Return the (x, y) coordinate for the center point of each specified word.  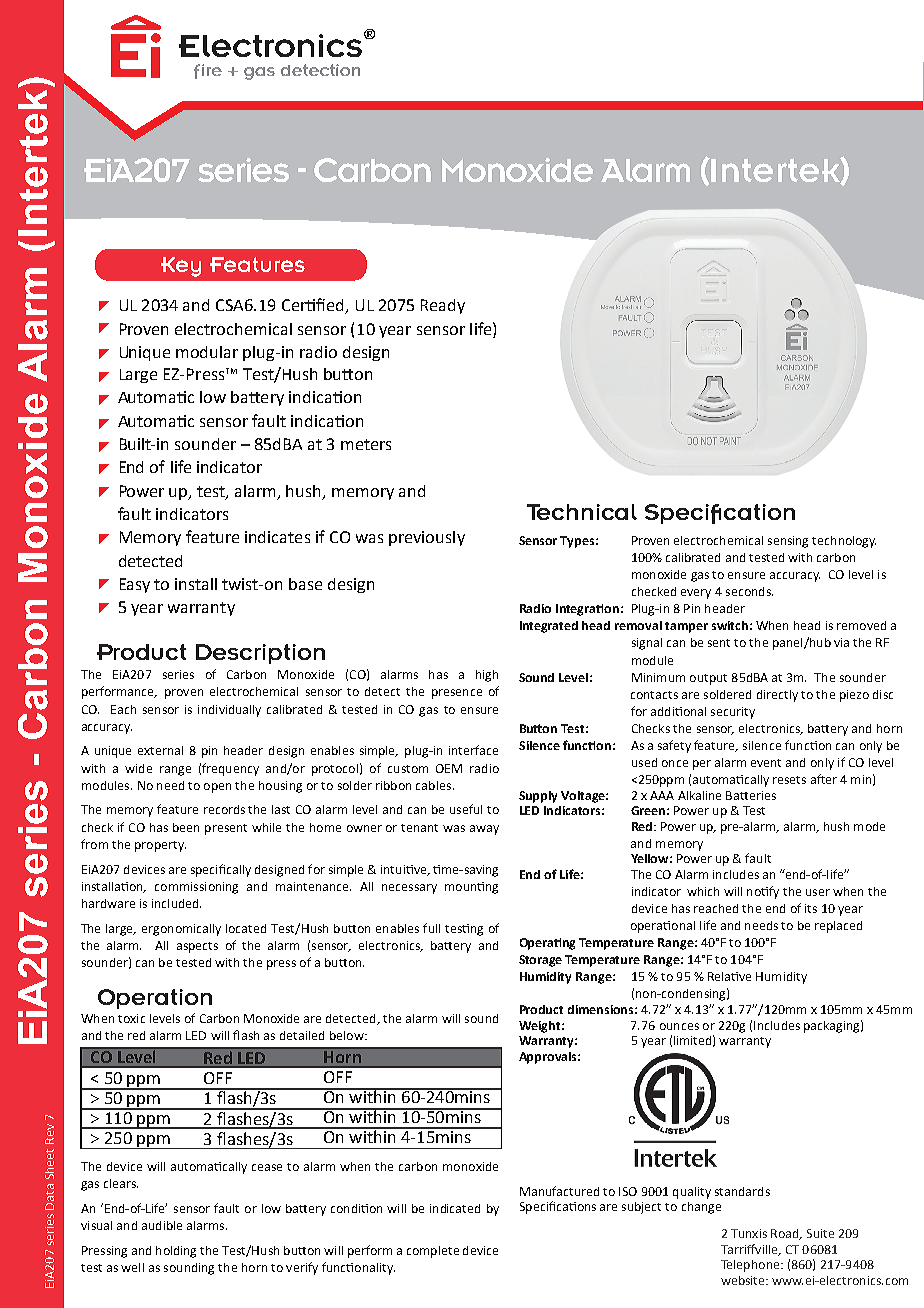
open (217, 788)
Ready (443, 306)
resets (789, 780)
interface (473, 750)
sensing (788, 542)
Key (181, 267)
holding (176, 1252)
